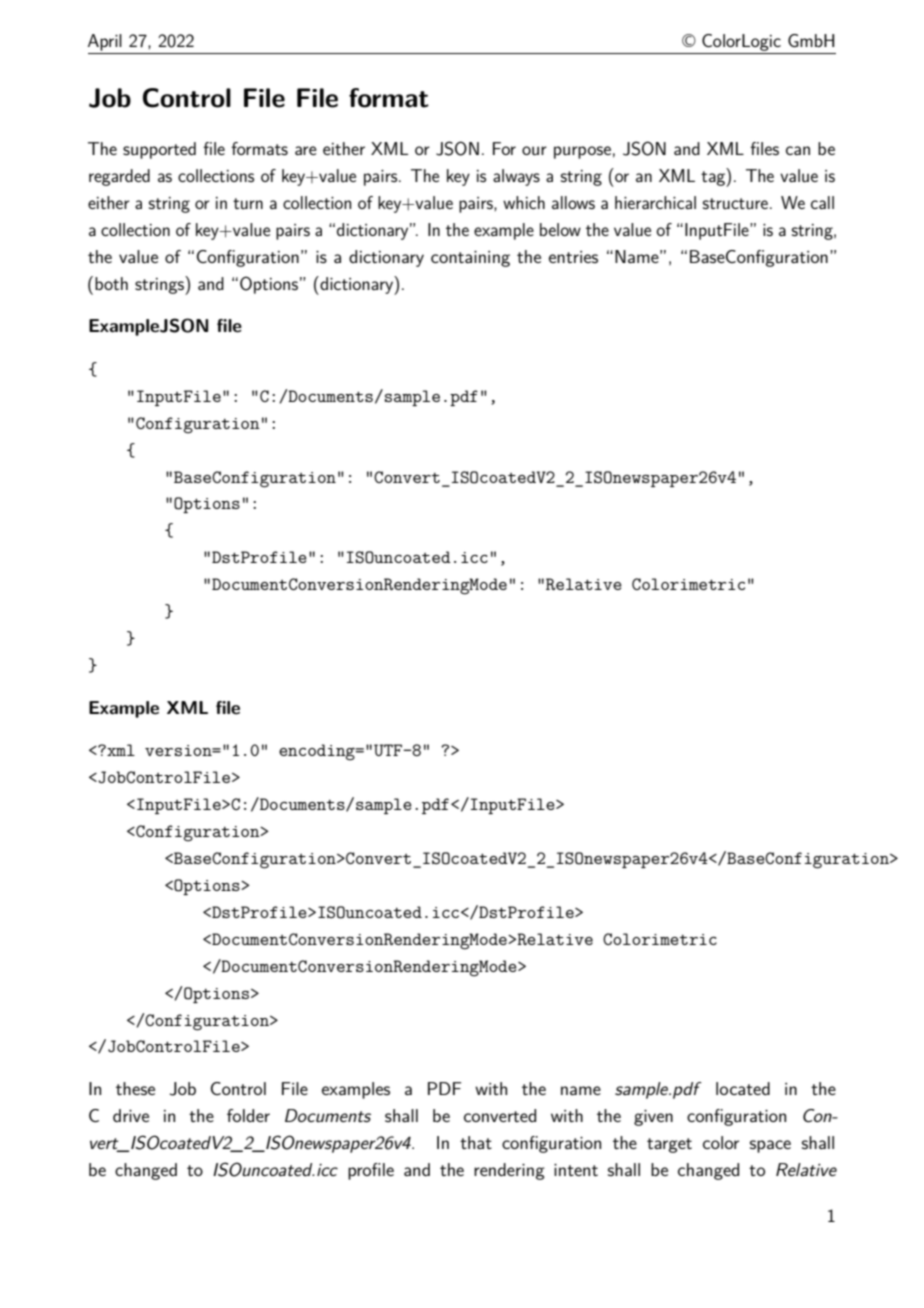 This screenshot has height=1308, width=924. What do you see at coordinates (470, 259) in the screenshot?
I see `containing` at bounding box center [470, 259].
